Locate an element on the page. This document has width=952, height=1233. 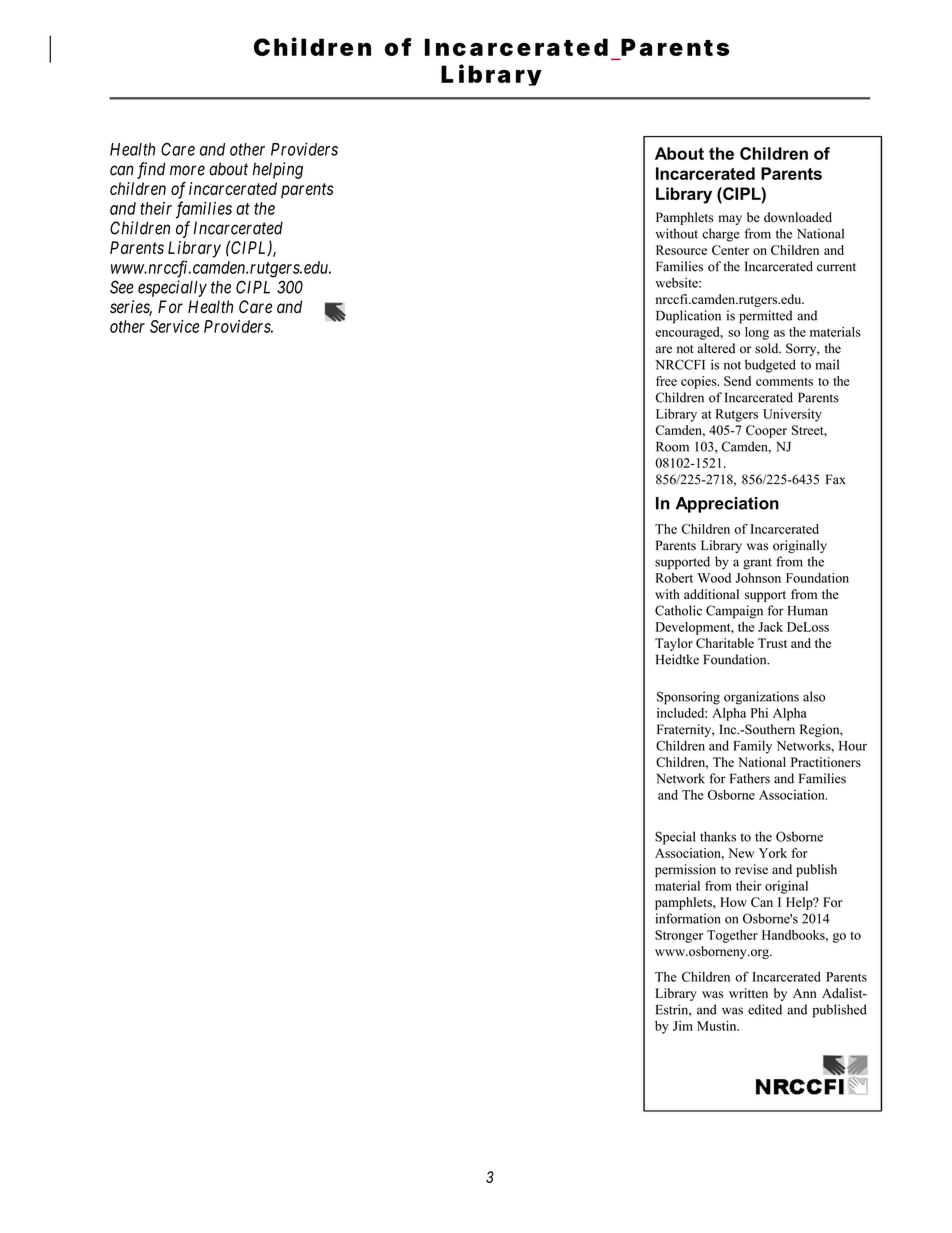
Resource is located at coordinates (681, 250).
